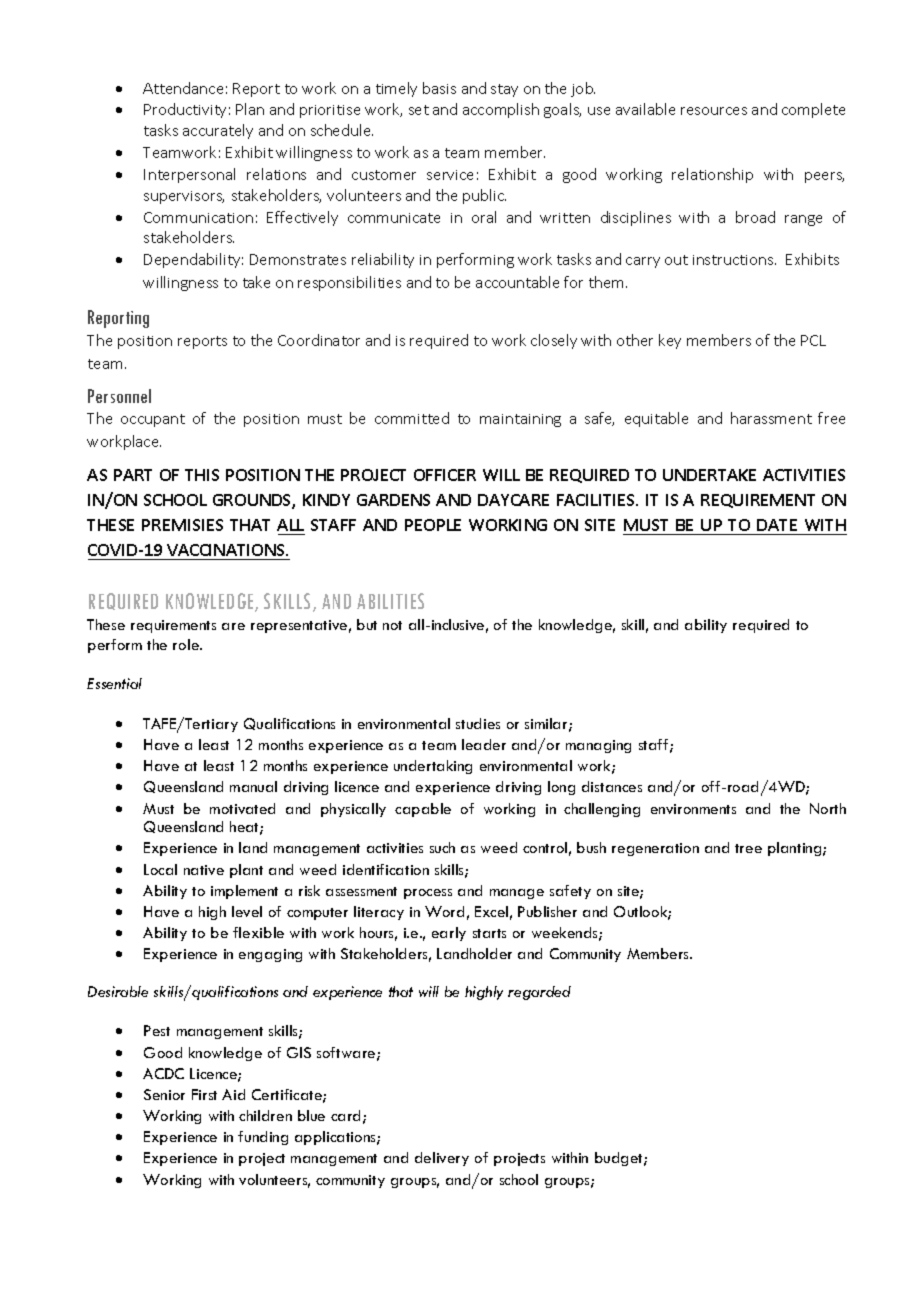 This image has height=1308, width=924. What do you see at coordinates (771, 418) in the image?
I see `harassment` at bounding box center [771, 418].
